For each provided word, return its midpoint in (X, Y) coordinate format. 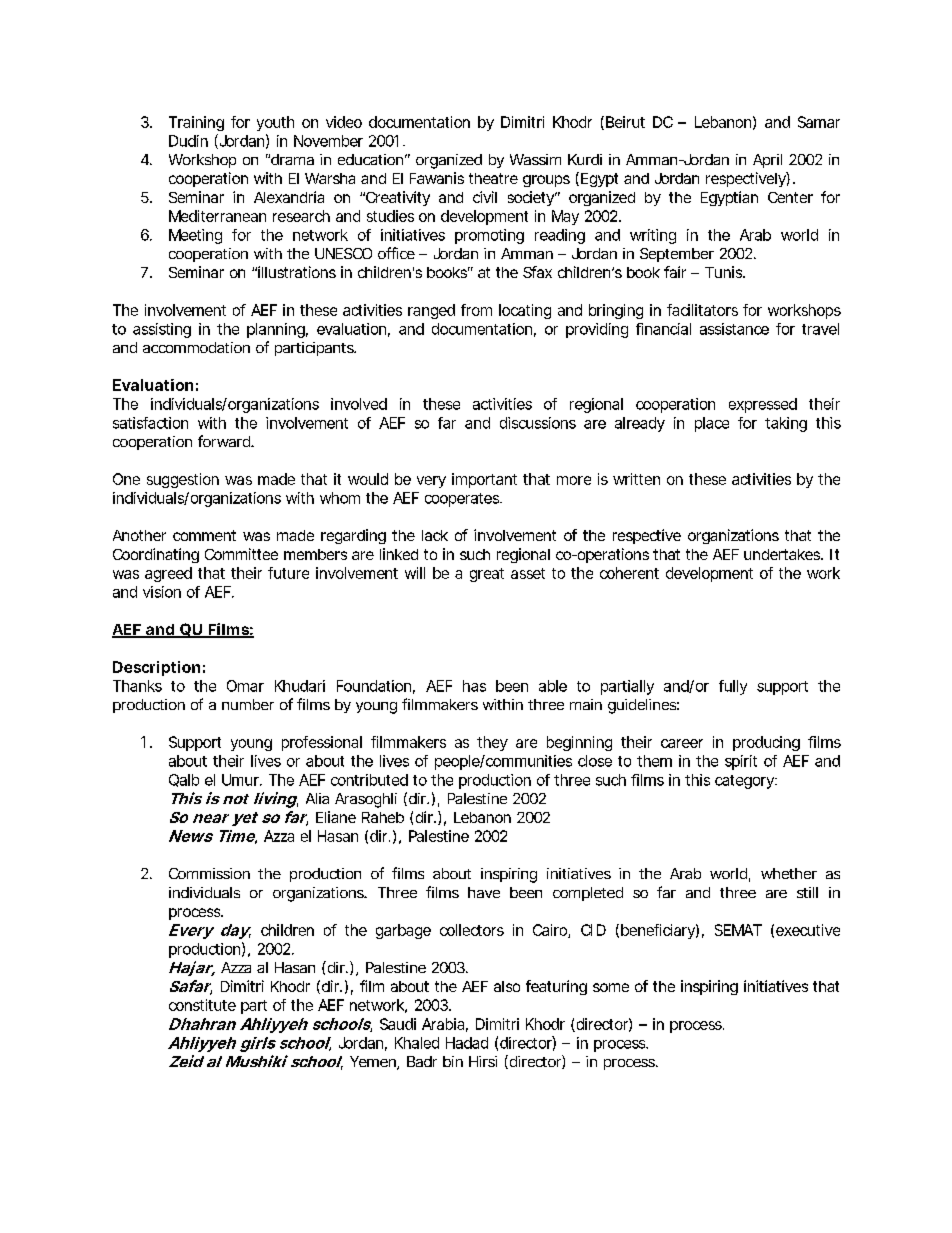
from (476, 310)
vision (162, 592)
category (745, 782)
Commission (209, 873)
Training (196, 123)
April (767, 161)
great (487, 575)
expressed (763, 405)
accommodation (196, 347)
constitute (202, 1005)
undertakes (783, 554)
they (492, 743)
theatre (493, 178)
